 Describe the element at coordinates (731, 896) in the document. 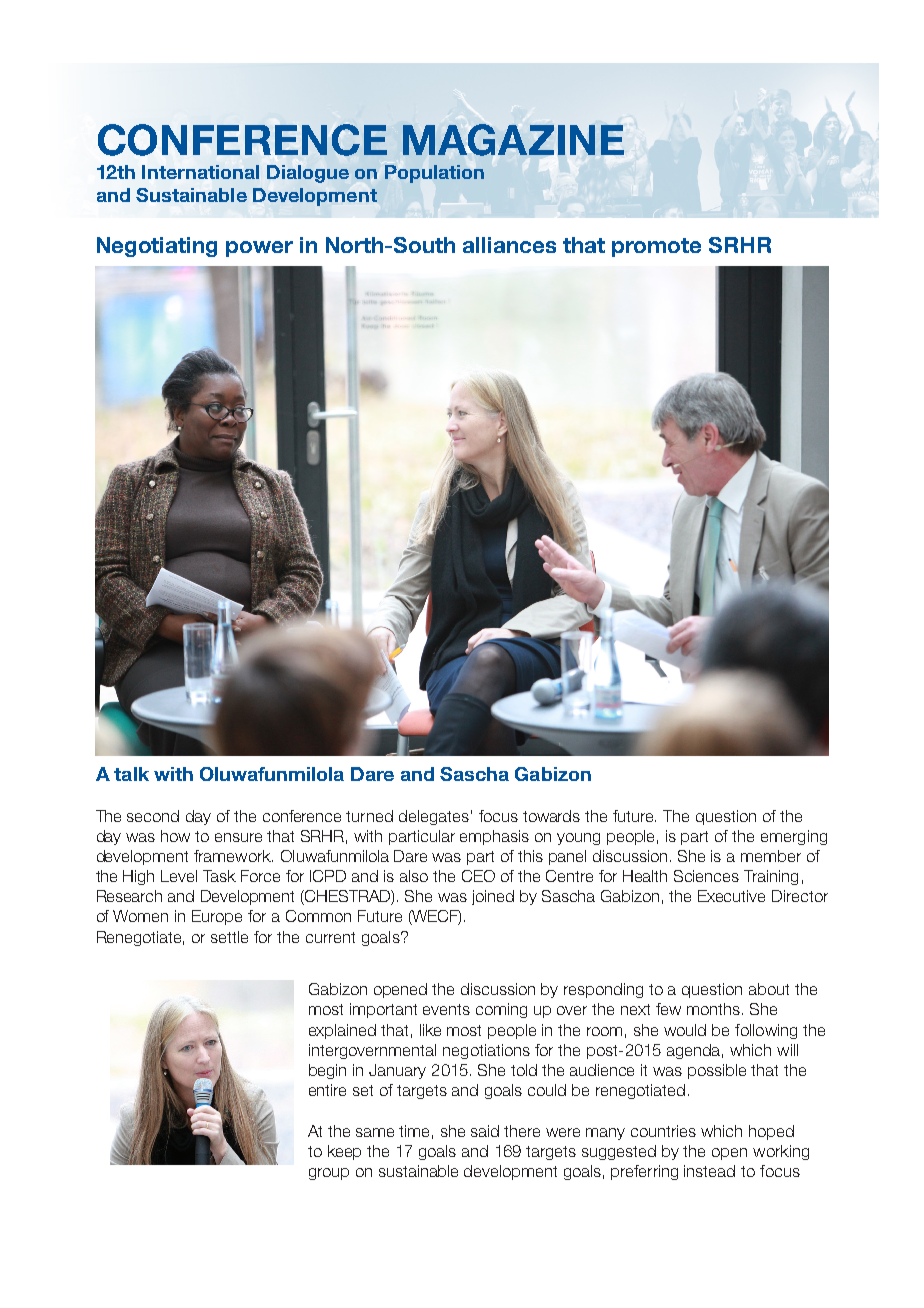

I see `Executive` at that location.
